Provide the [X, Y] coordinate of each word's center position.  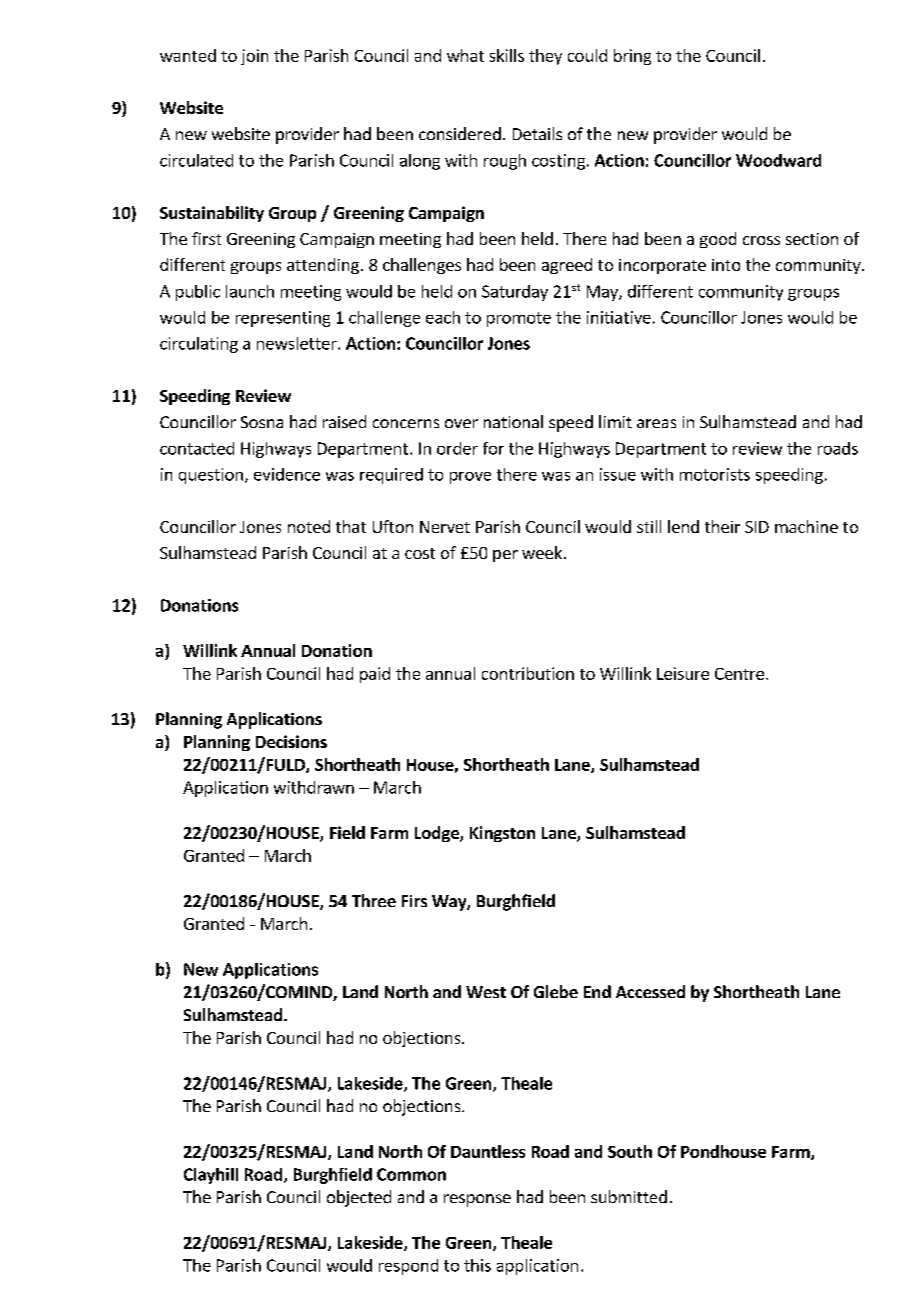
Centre [739, 674]
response [477, 1200]
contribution [528, 673]
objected [359, 1198]
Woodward [778, 160]
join [254, 57]
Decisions [291, 741]
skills [507, 55]
